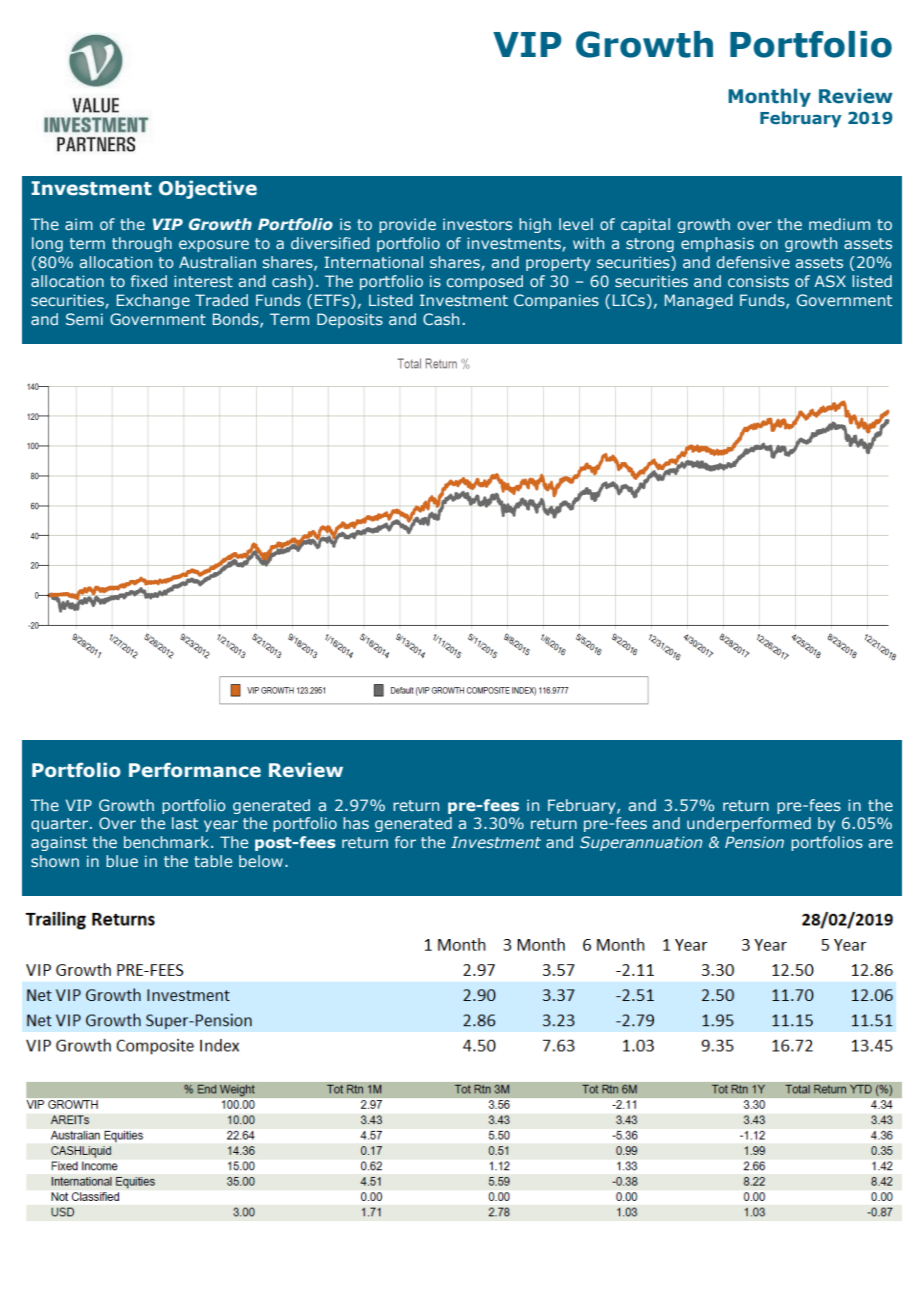 This screenshot has height=1308, width=924. Describe the element at coordinates (221, 826) in the screenshot. I see `year` at that location.
